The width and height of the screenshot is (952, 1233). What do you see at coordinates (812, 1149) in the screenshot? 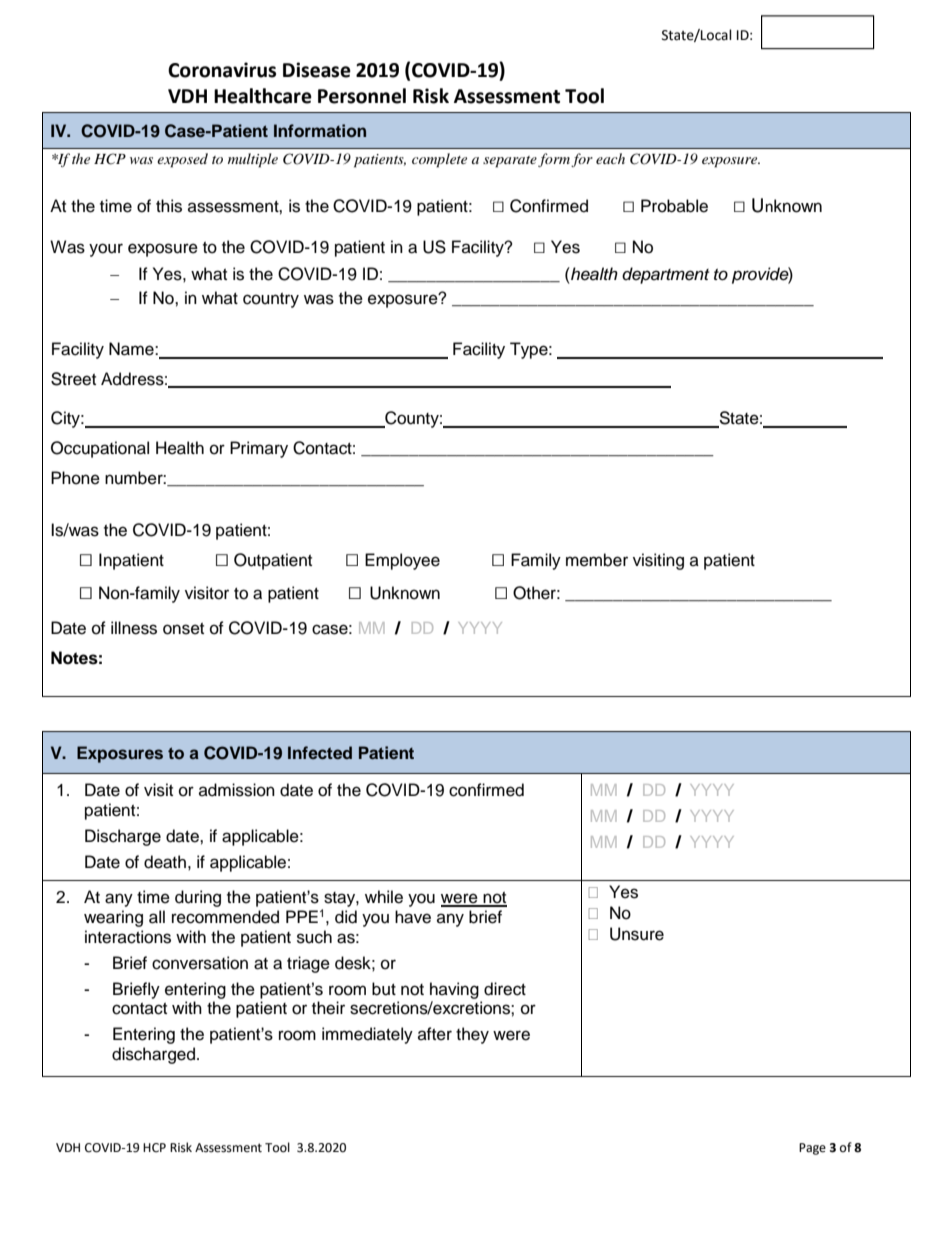
I see `Page` at bounding box center [812, 1149].
